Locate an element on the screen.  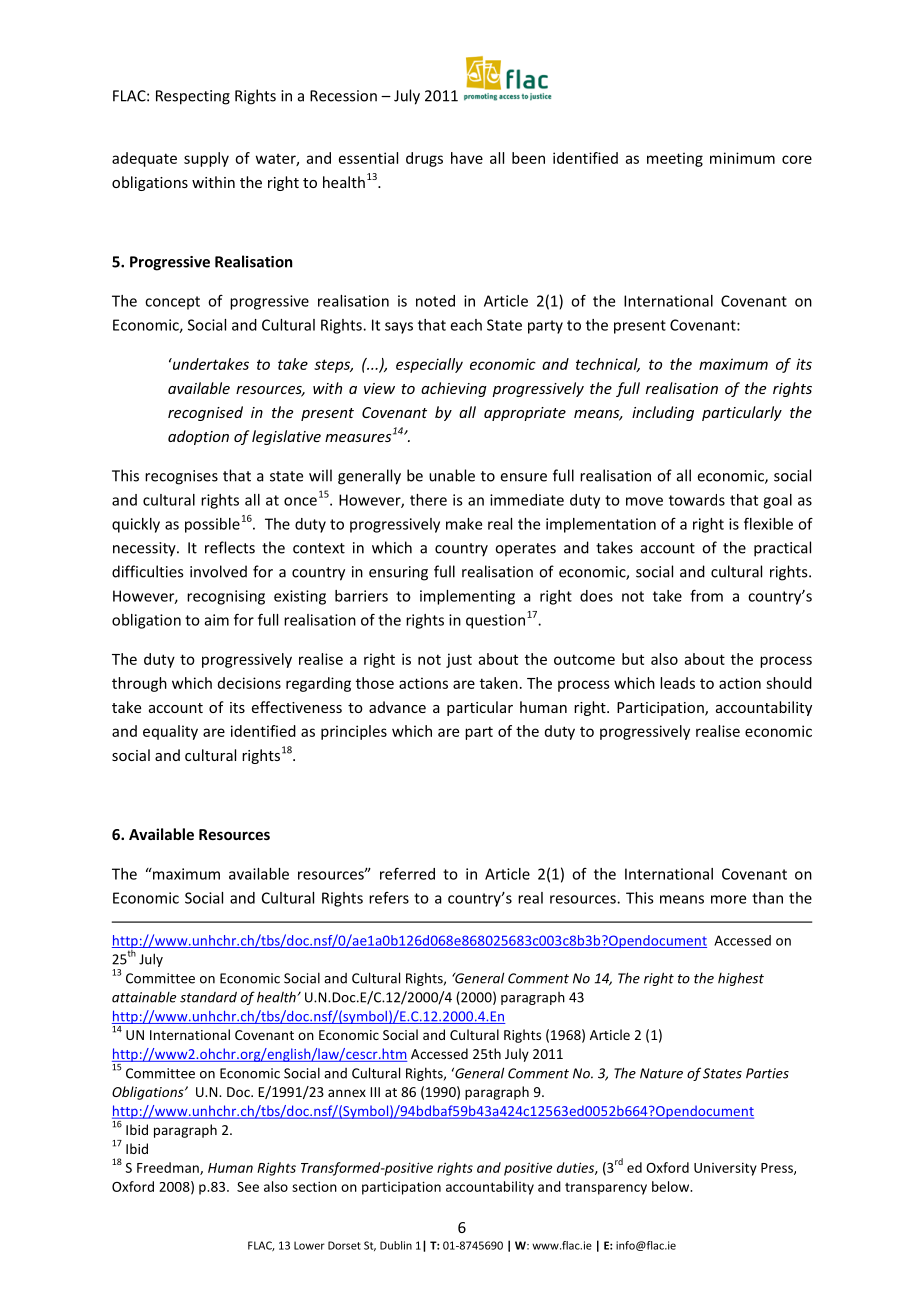
decisions is located at coordinates (249, 683).
